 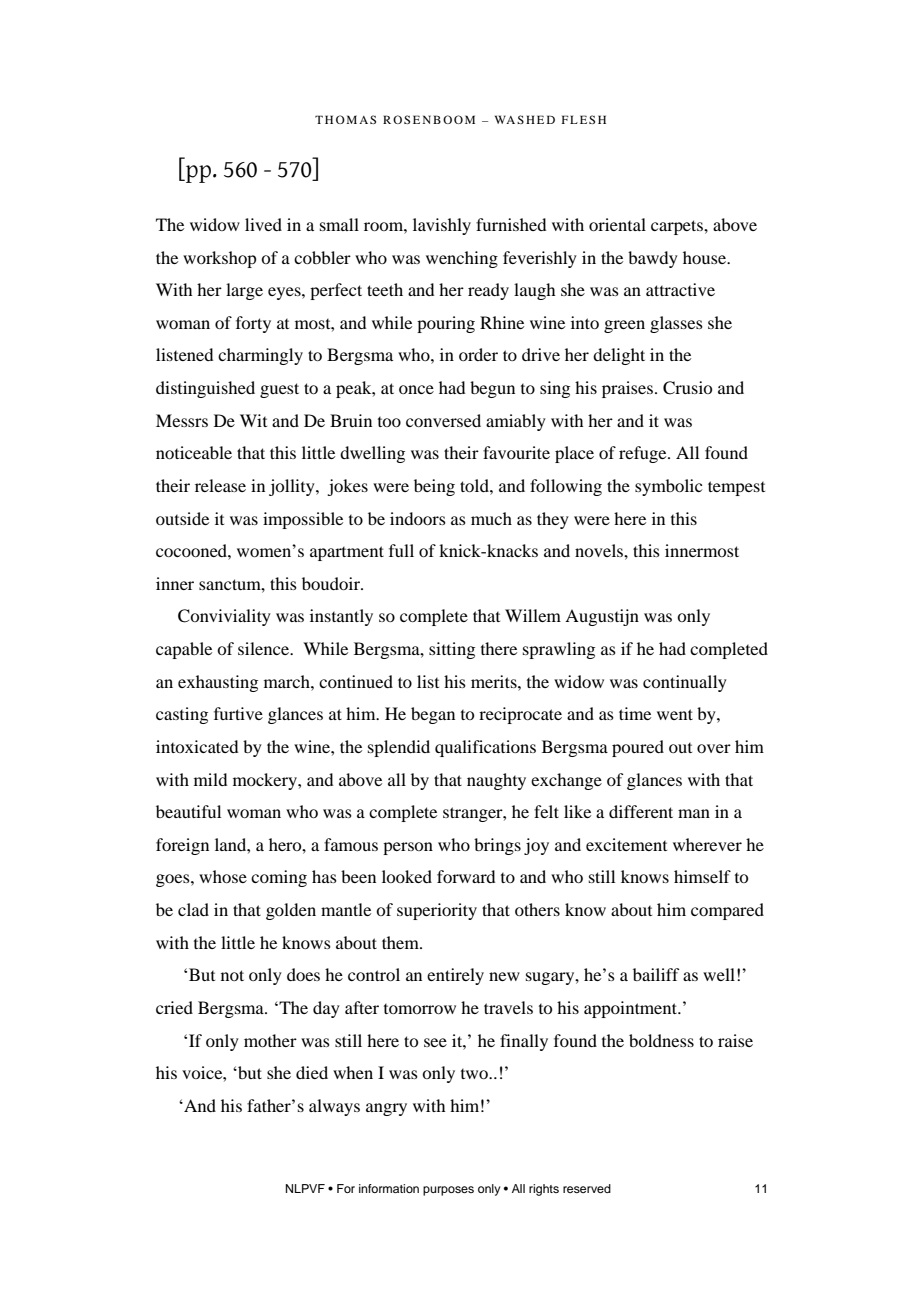 I want to click on always, so click(x=334, y=1107).
